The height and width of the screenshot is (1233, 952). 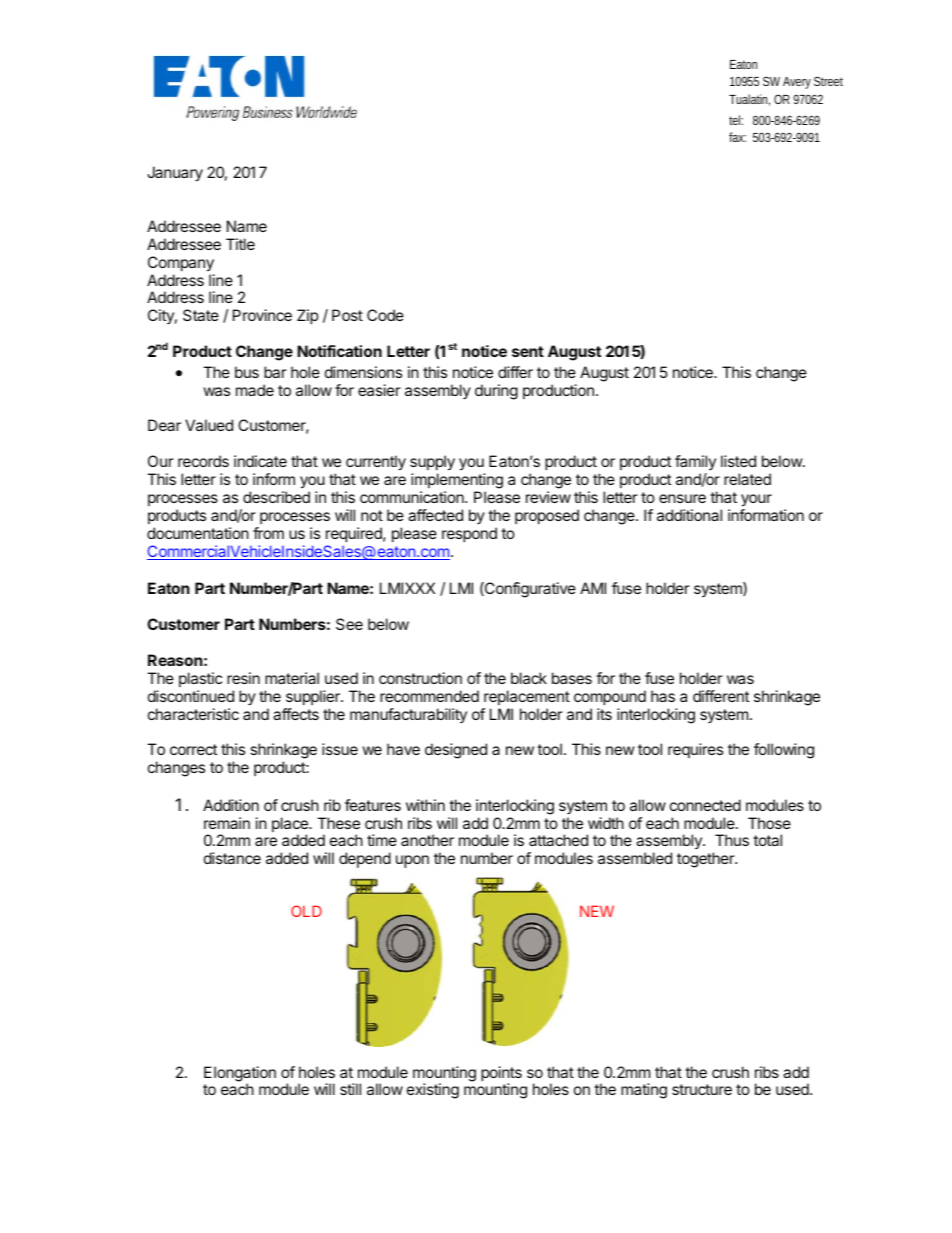 I want to click on listed, so click(x=738, y=461).
